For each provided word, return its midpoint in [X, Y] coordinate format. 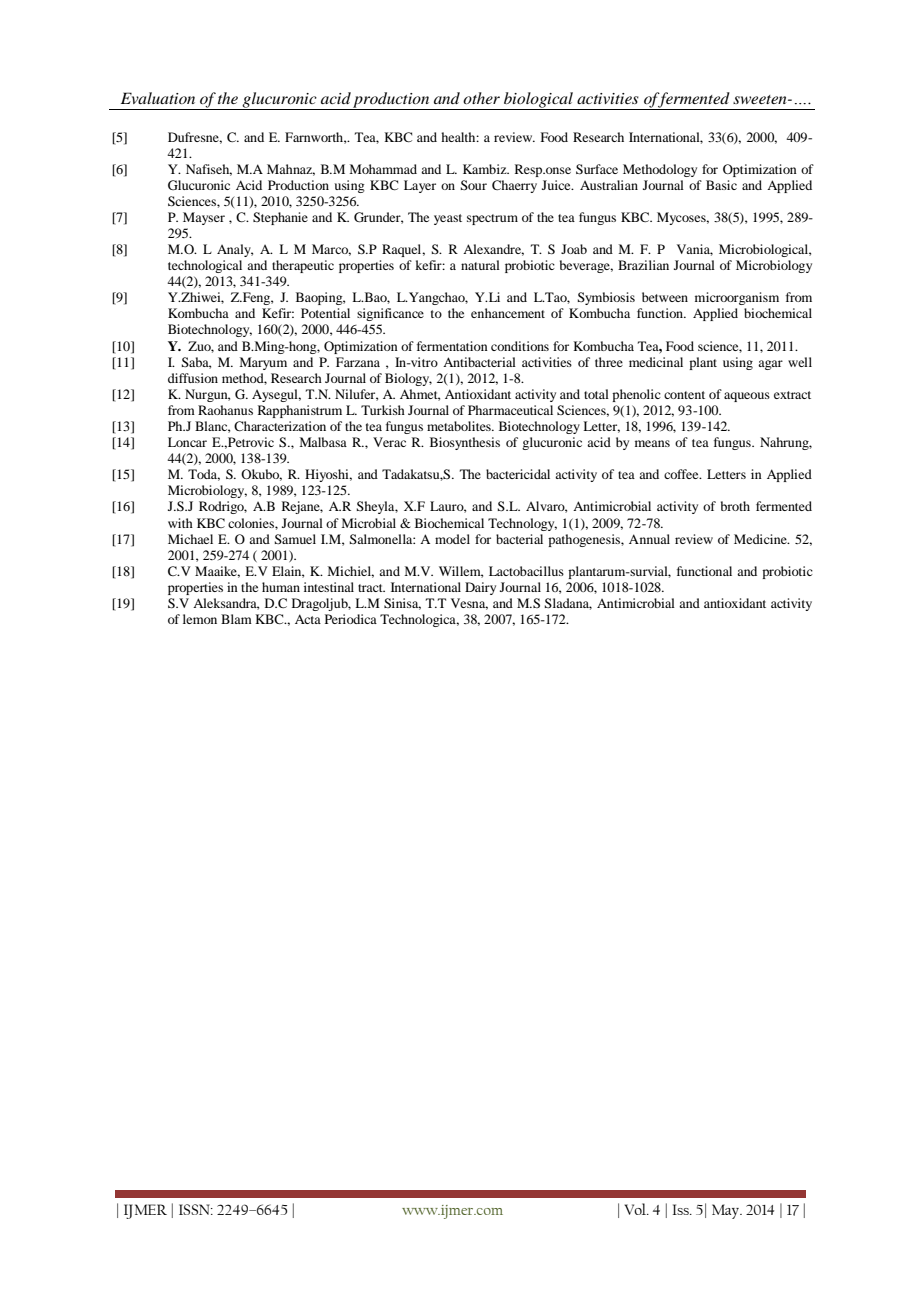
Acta [308, 619]
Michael [190, 539]
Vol [636, 1209]
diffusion [193, 378]
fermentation [452, 346]
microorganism [737, 298]
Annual [649, 539]
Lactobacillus [526, 571]
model [452, 539]
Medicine [761, 539]
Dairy [480, 588]
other [481, 98]
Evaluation [158, 98]
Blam [236, 619]
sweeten [761, 99]
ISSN [195, 1209]
